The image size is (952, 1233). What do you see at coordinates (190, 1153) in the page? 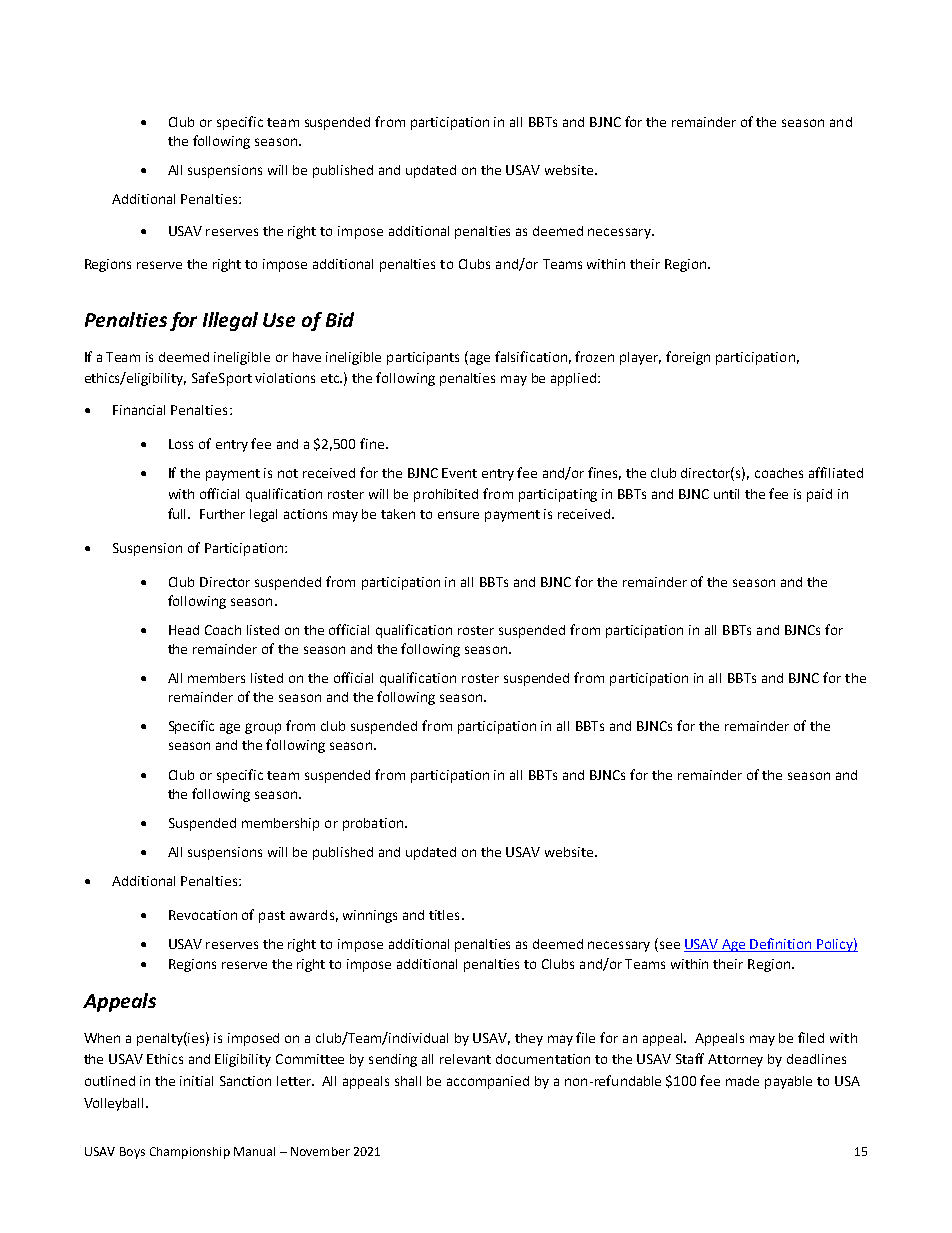
I see `Championship` at bounding box center [190, 1153].
